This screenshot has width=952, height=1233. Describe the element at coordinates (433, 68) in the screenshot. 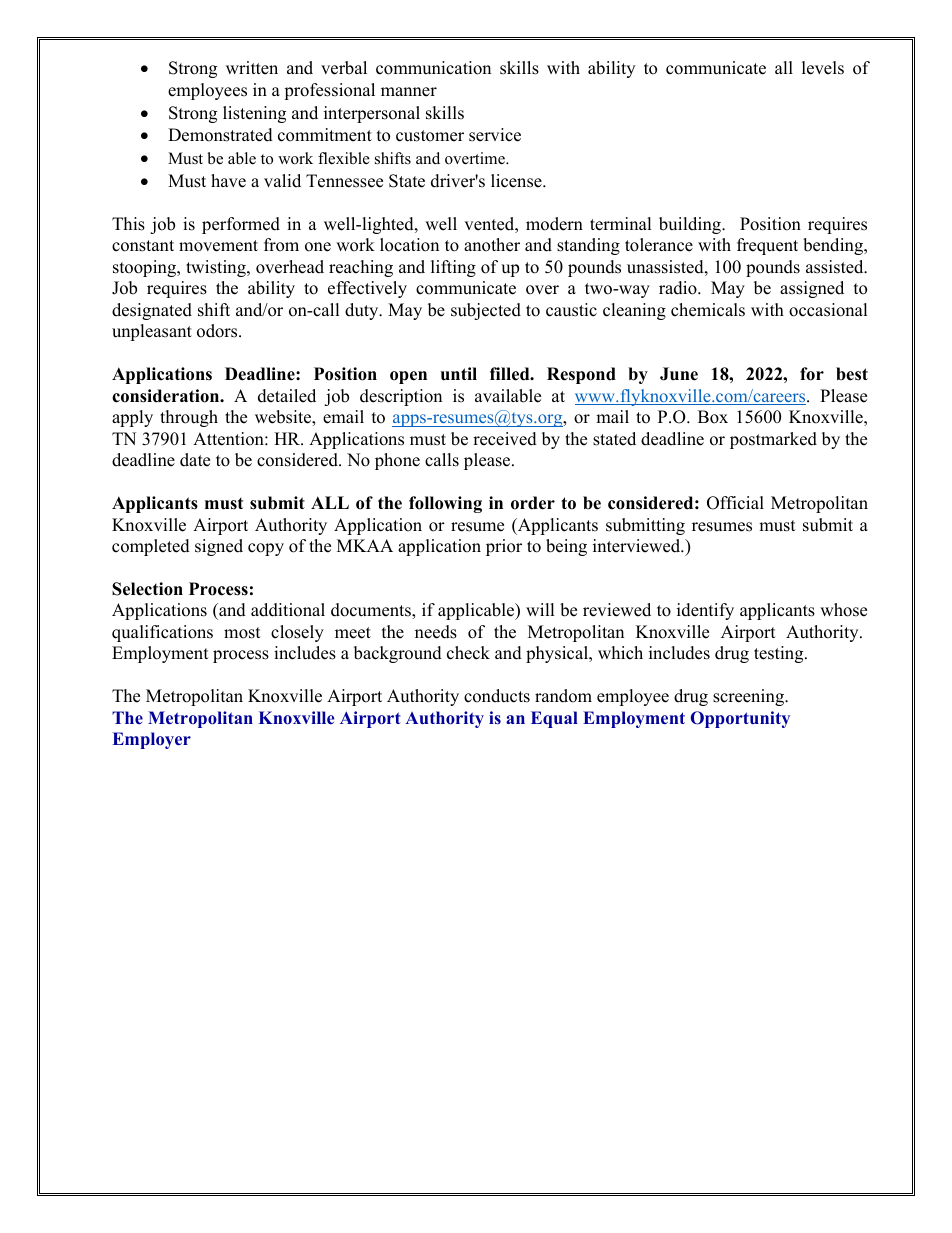

I see `communication` at that location.
